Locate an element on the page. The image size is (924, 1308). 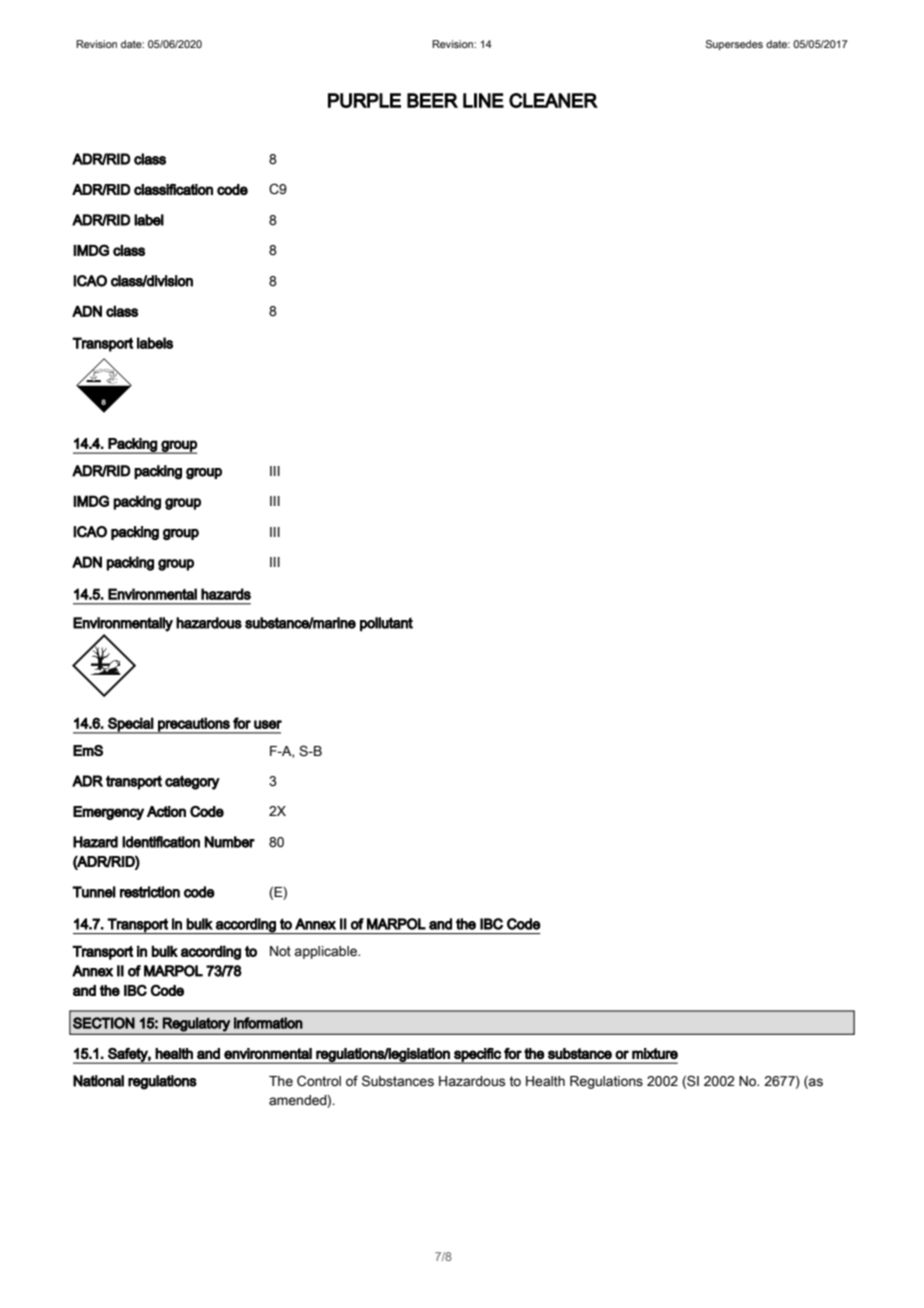
LINE is located at coordinates (483, 100).
